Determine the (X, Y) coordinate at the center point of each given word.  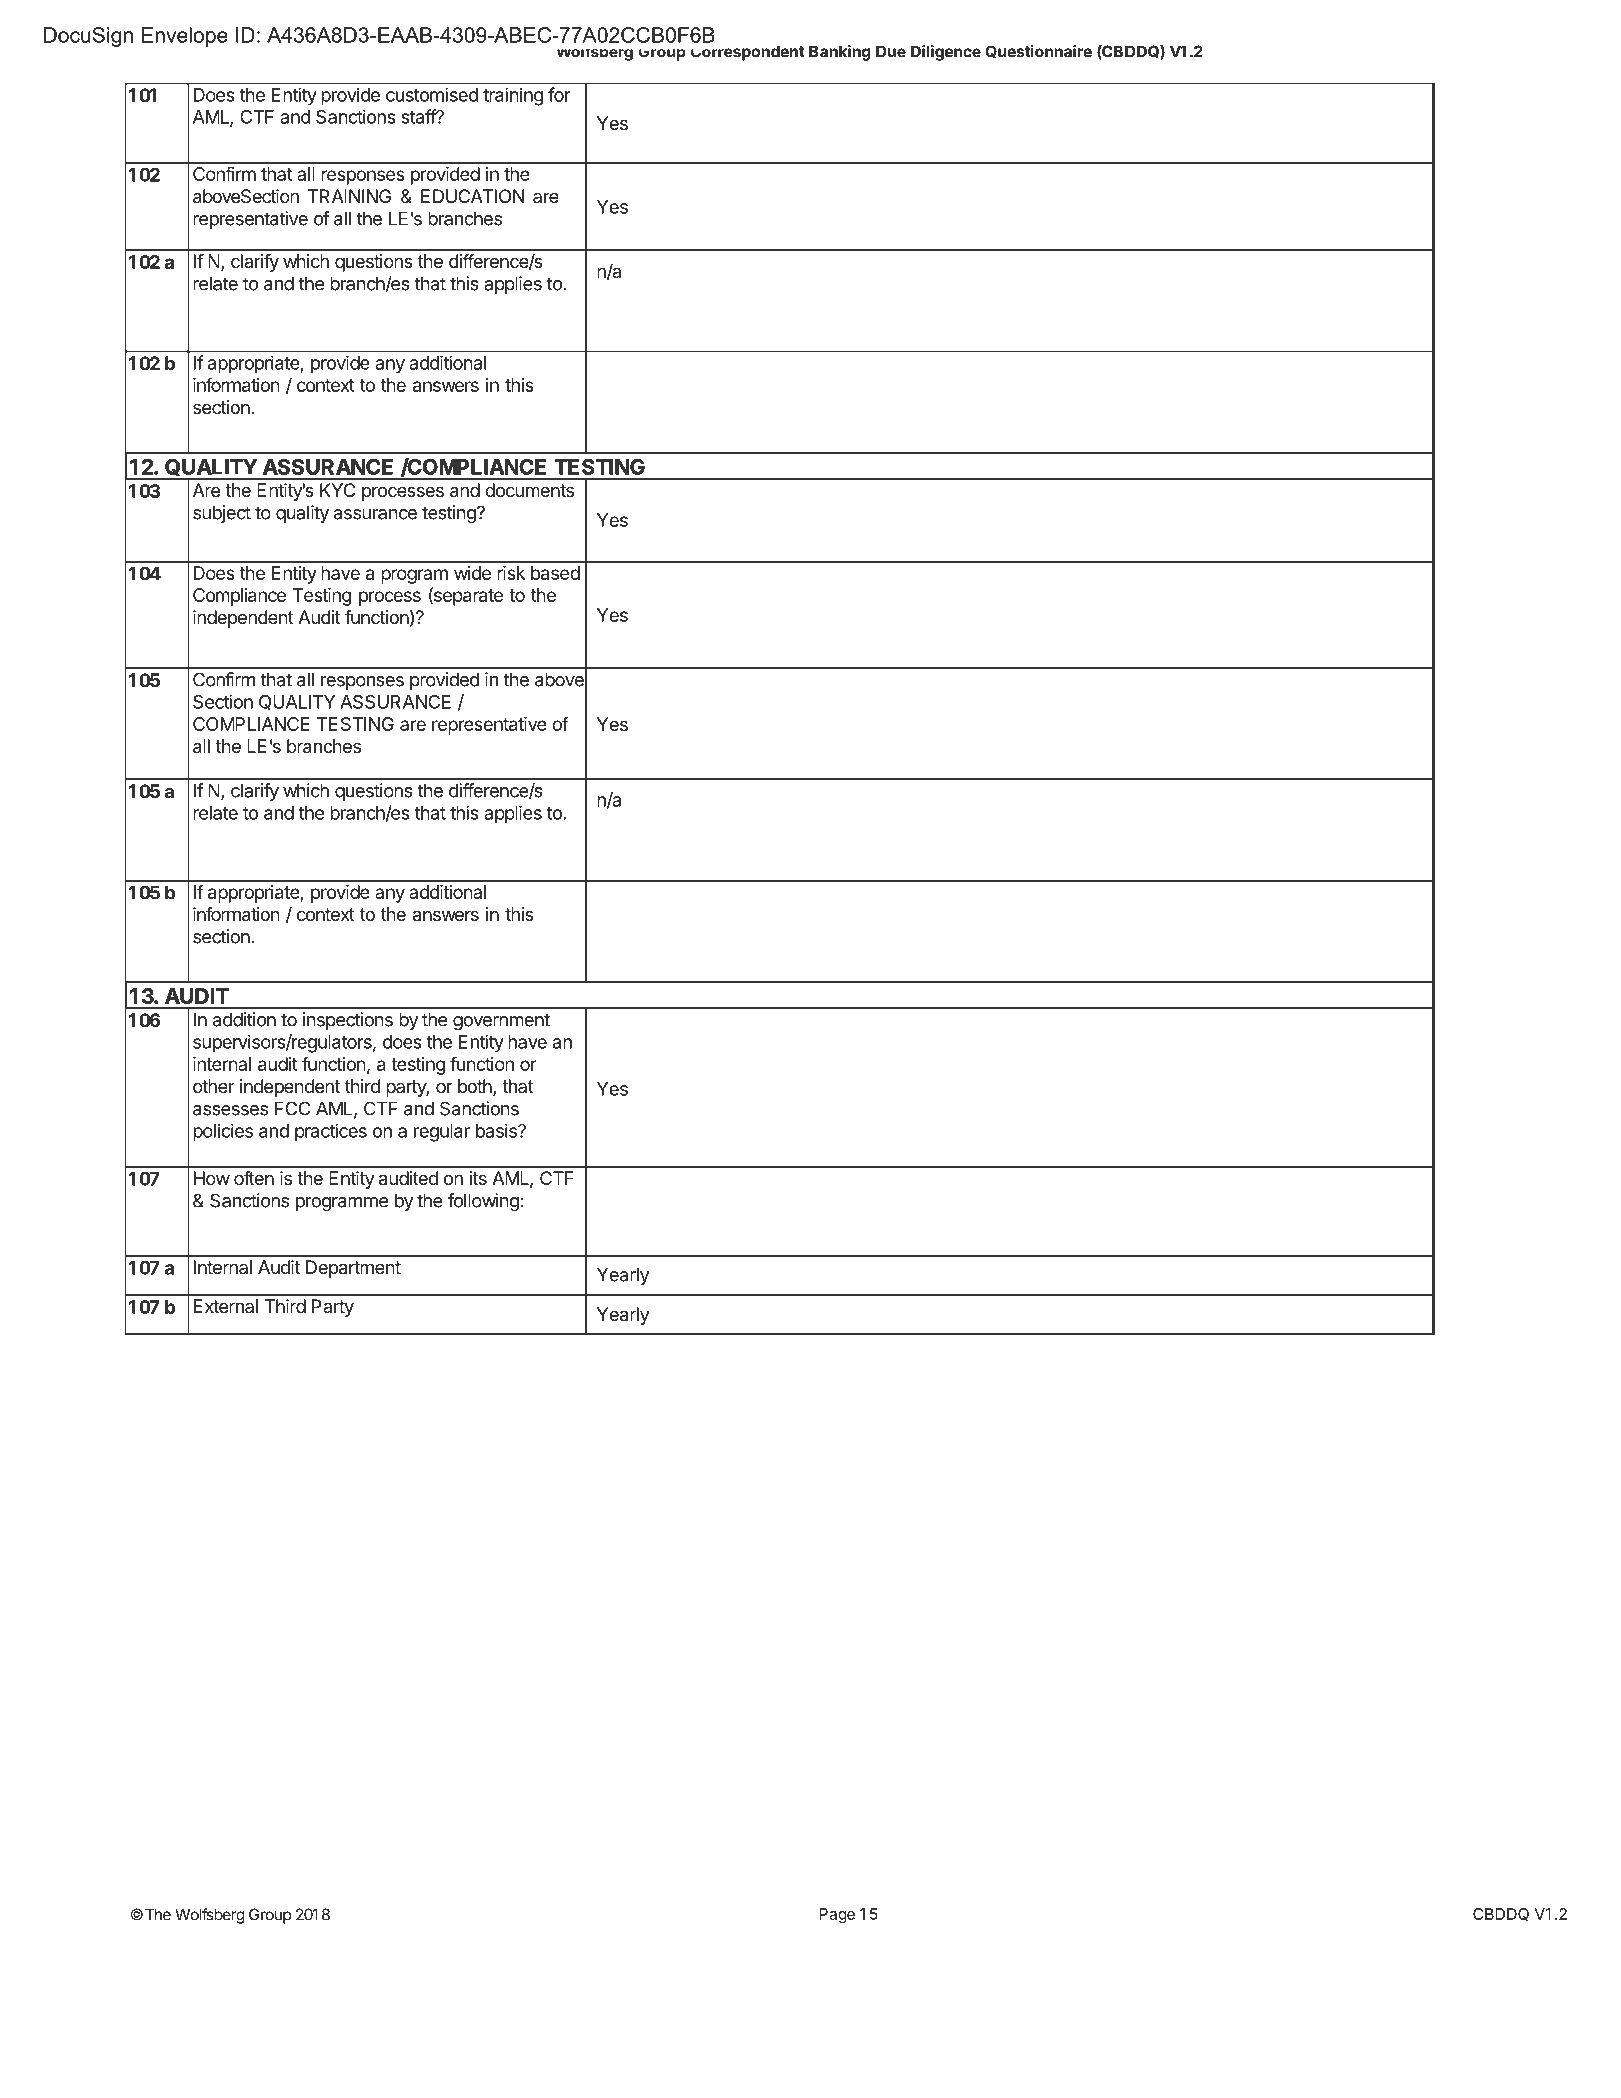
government (501, 1022)
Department (353, 1269)
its (478, 1178)
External (226, 1306)
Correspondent (747, 53)
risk (511, 573)
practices (331, 1132)
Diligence (946, 53)
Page (837, 1915)
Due (891, 51)
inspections (348, 1021)
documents (529, 490)
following (483, 1202)
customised (432, 94)
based (555, 573)
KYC (337, 490)
